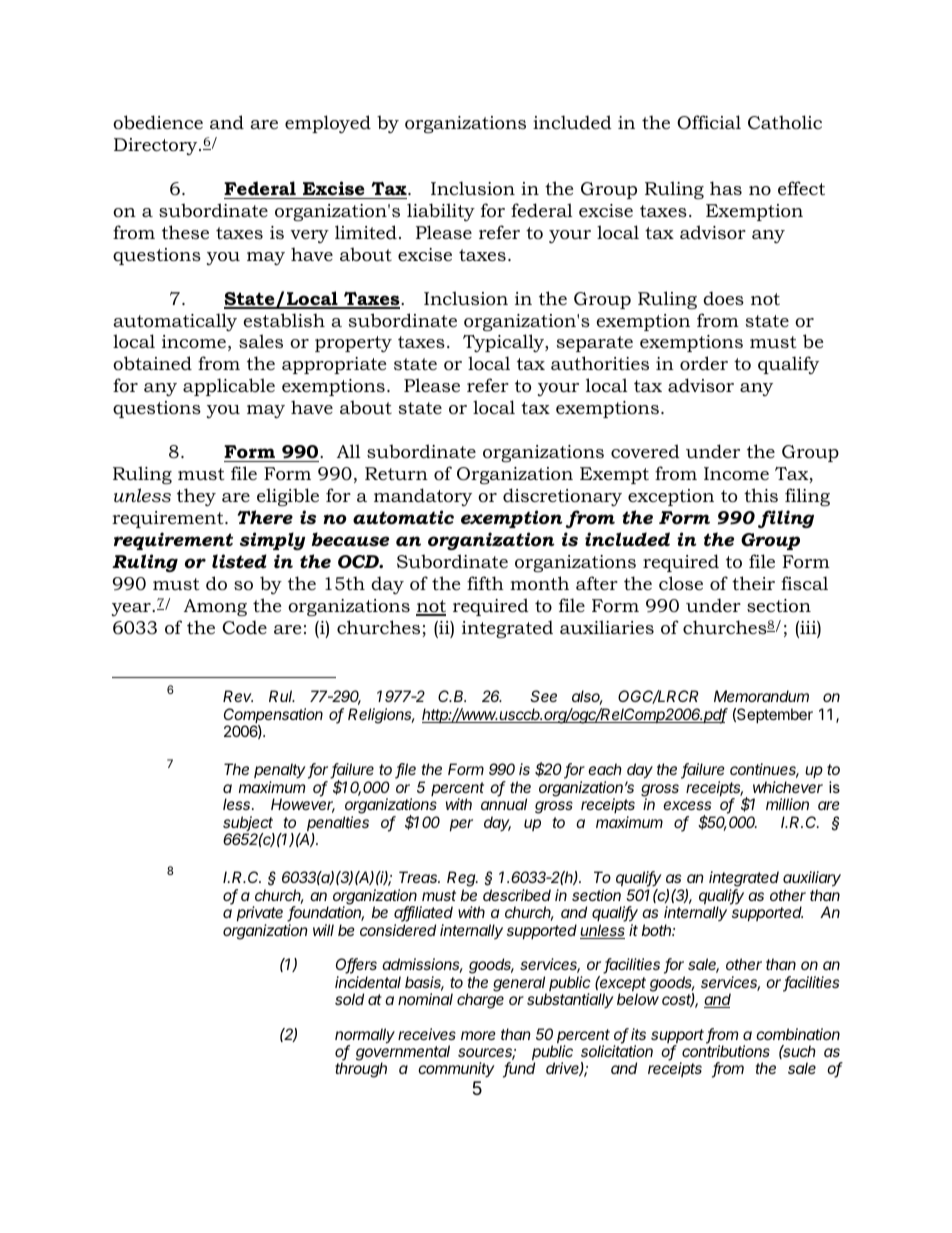 The height and width of the screenshot is (1233, 952). Describe the element at coordinates (709, 122) in the screenshot. I see `Official` at that location.
